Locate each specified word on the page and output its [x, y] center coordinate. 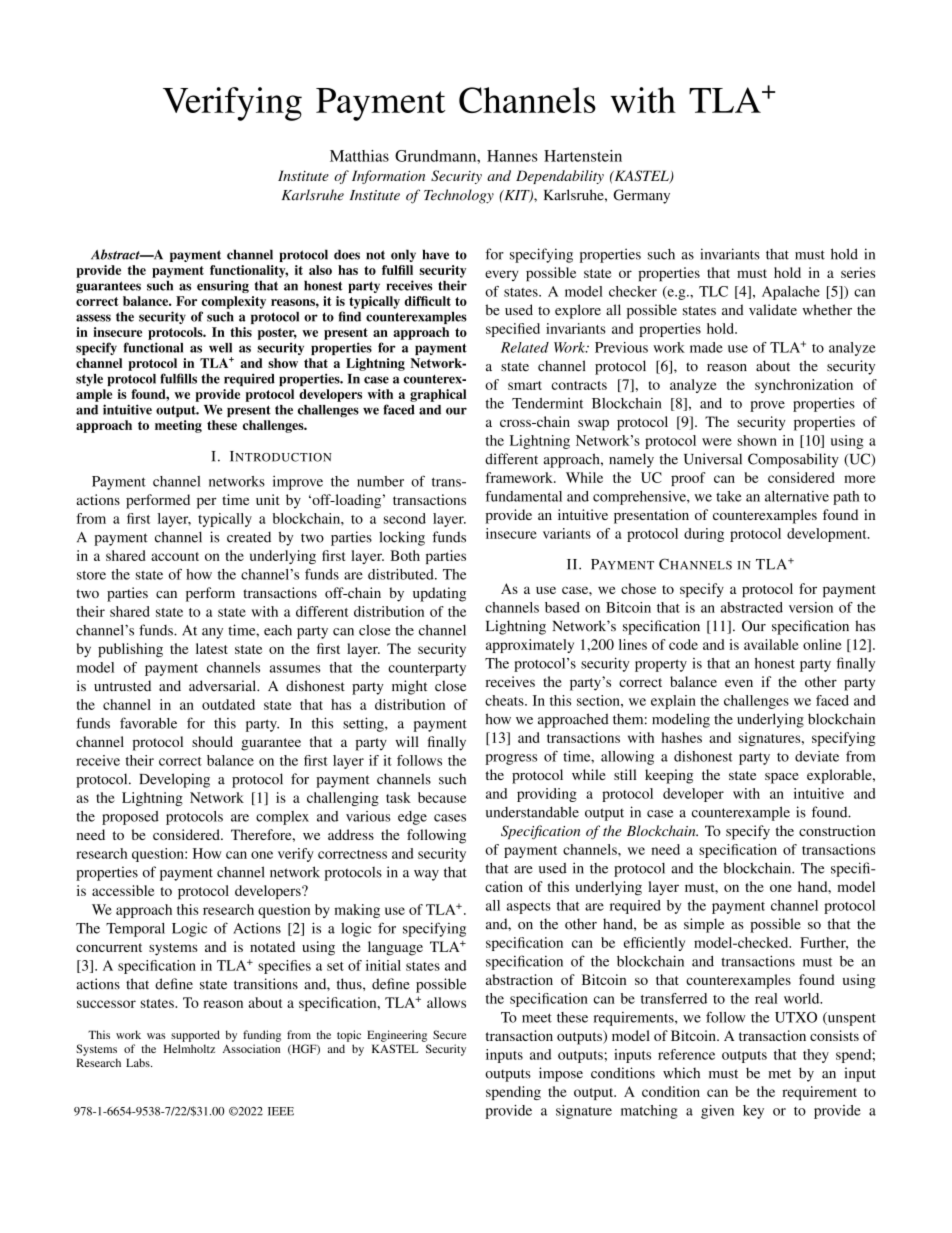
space [782, 778]
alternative [797, 496]
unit [268, 499]
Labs [139, 1062]
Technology [459, 196]
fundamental [524, 496]
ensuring [223, 286]
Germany [642, 196]
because [442, 797]
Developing [175, 780]
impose [561, 1074]
